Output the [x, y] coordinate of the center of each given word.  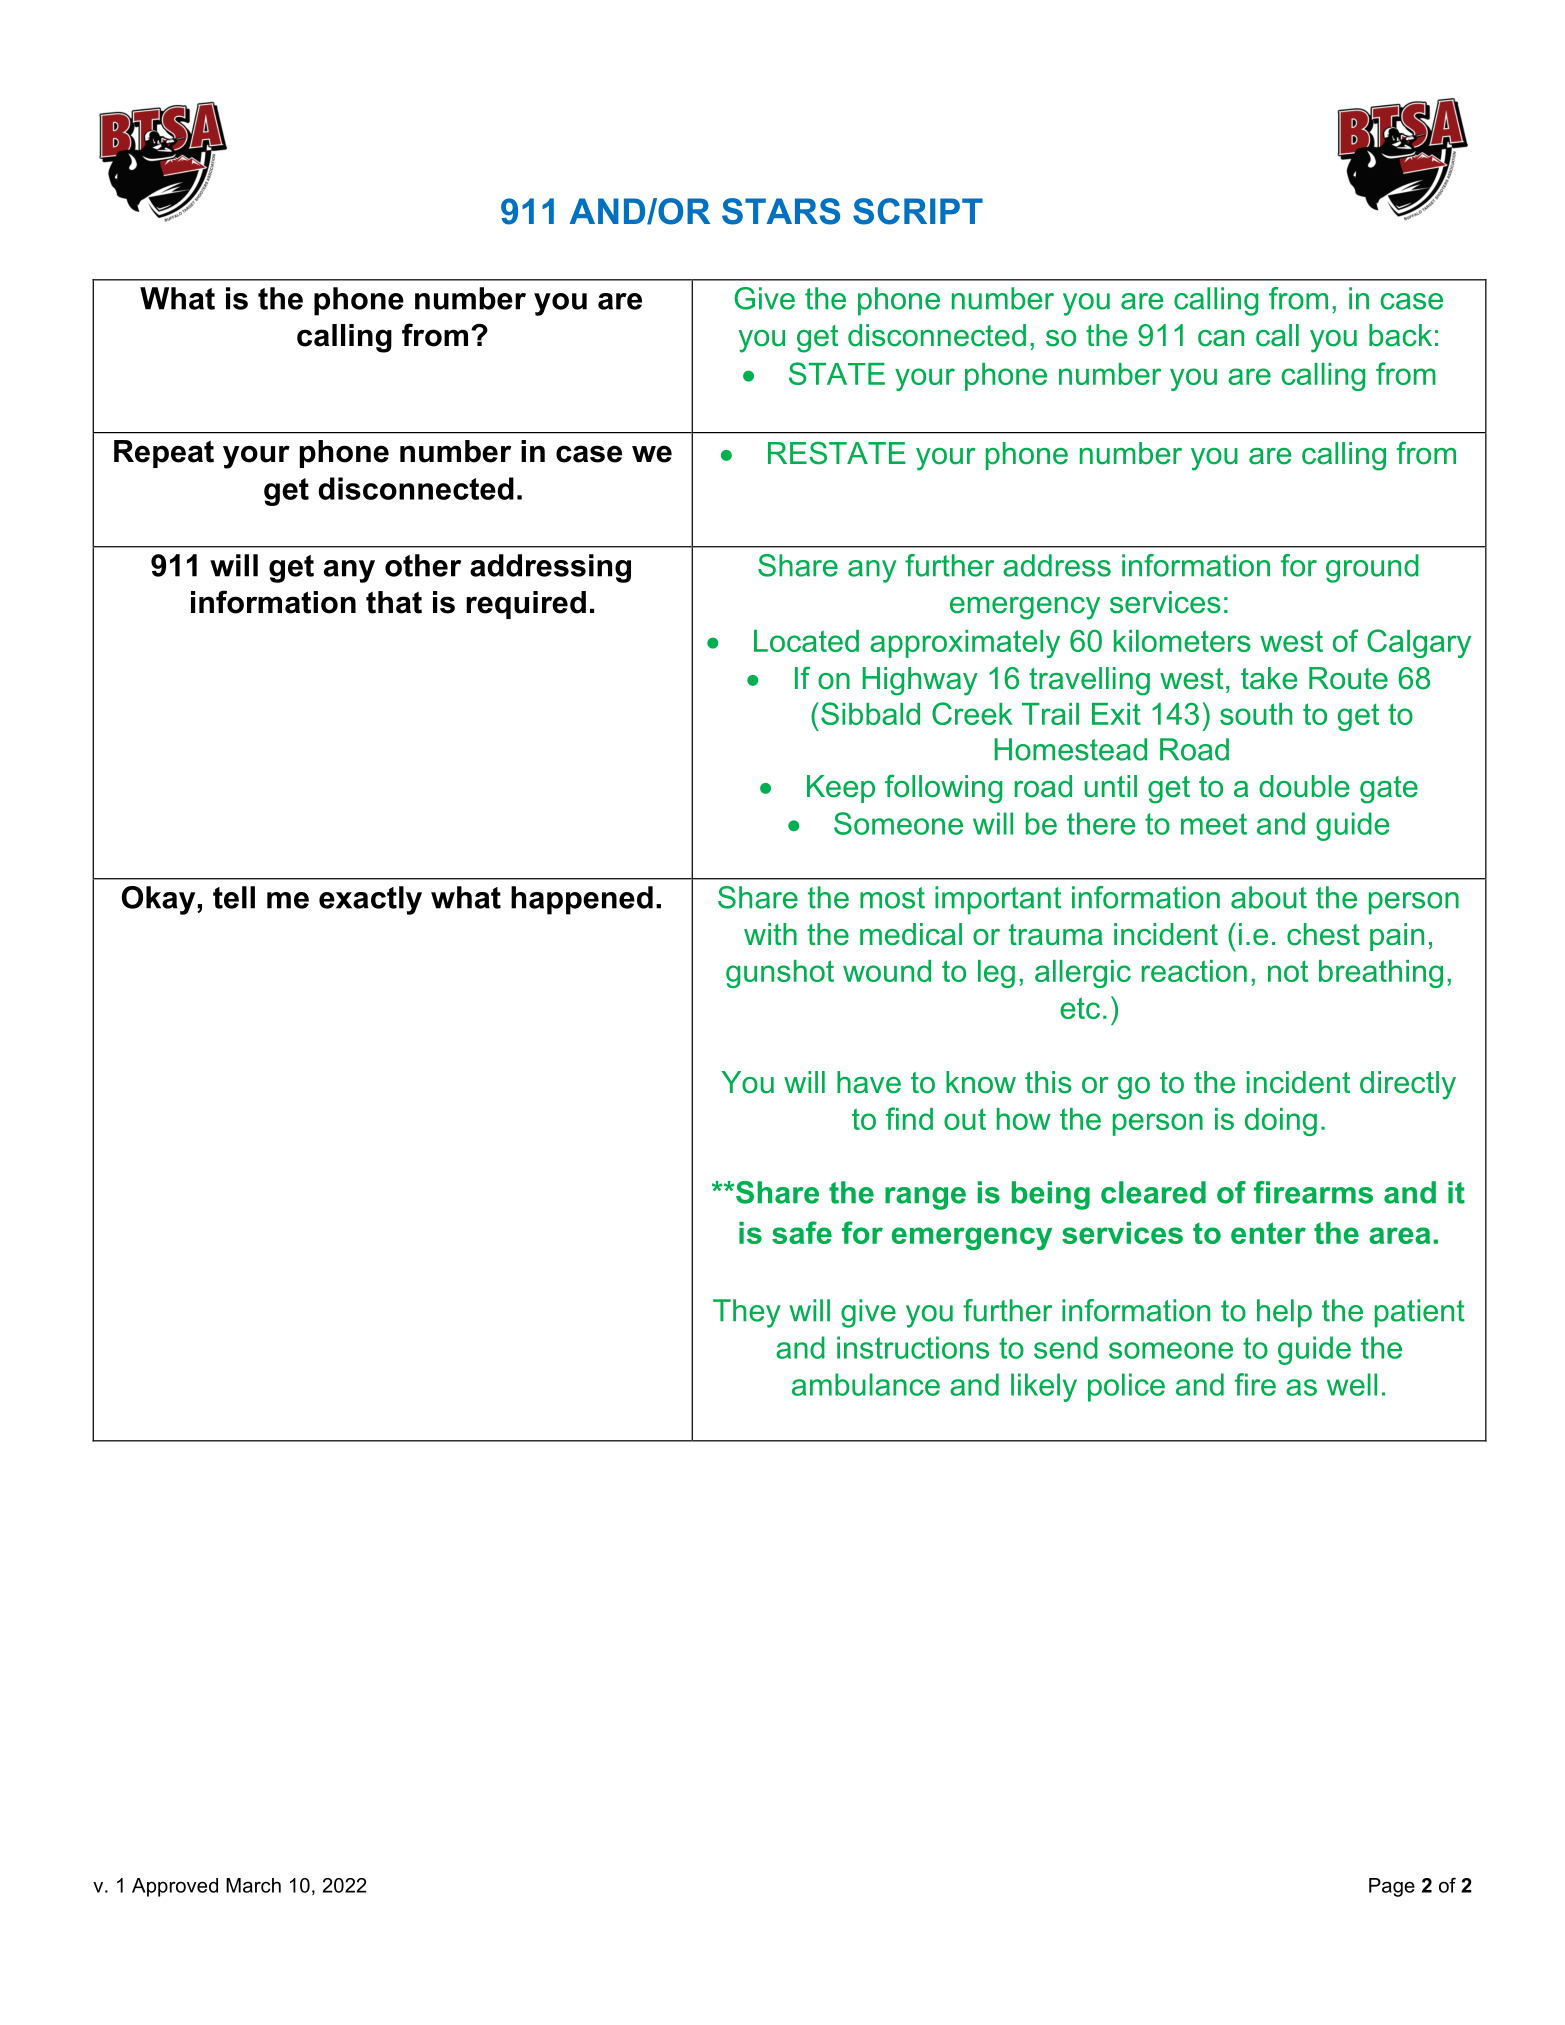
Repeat [164, 454]
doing [1281, 1122]
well [1352, 1384]
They [747, 1313]
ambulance [866, 1384]
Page [1392, 1887]
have [869, 1082]
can [1221, 338]
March [253, 1885]
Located [806, 641]
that [394, 602]
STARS [781, 211]
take [1269, 678]
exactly [370, 900]
